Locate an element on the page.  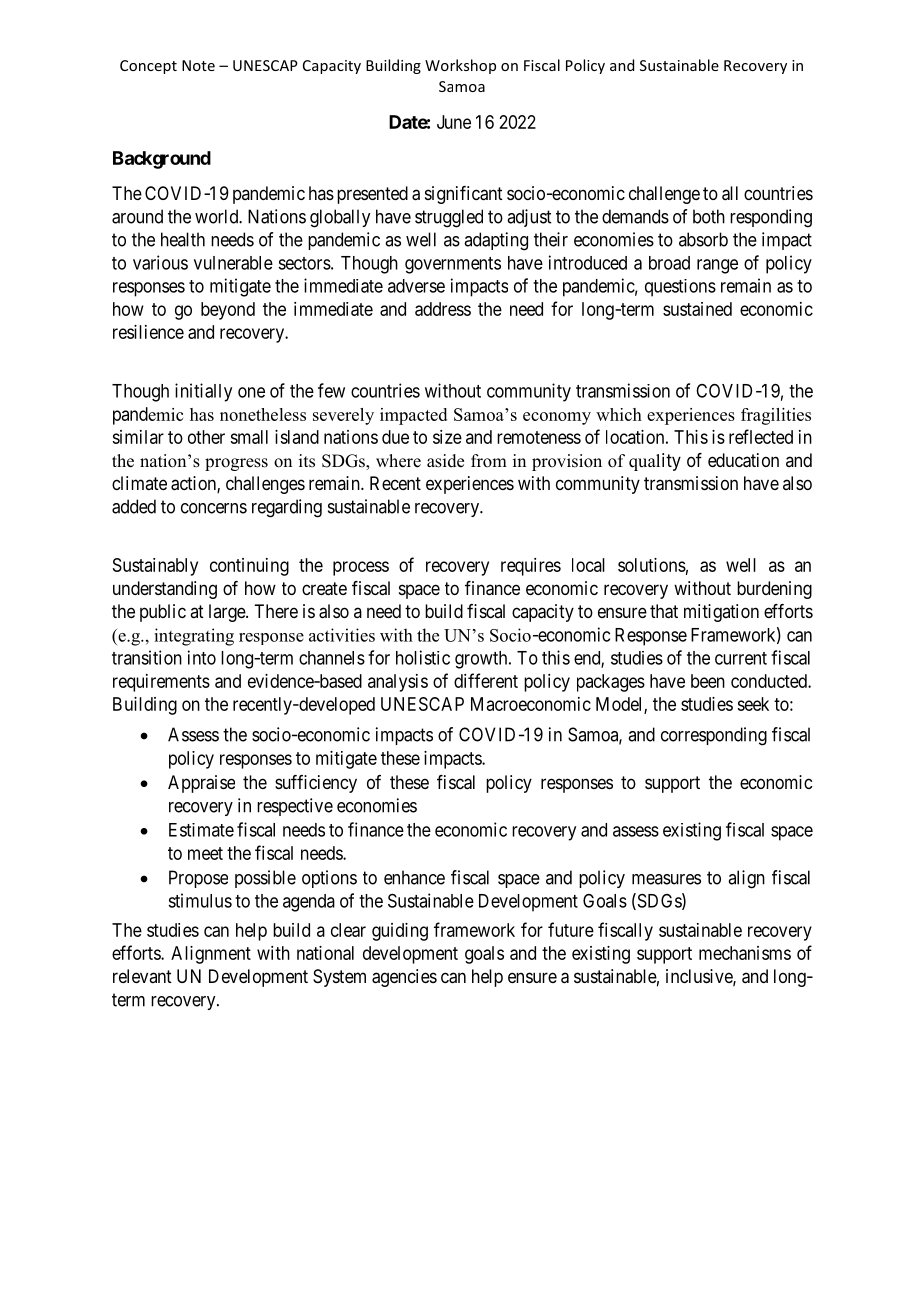
mechanisms is located at coordinates (745, 953).
